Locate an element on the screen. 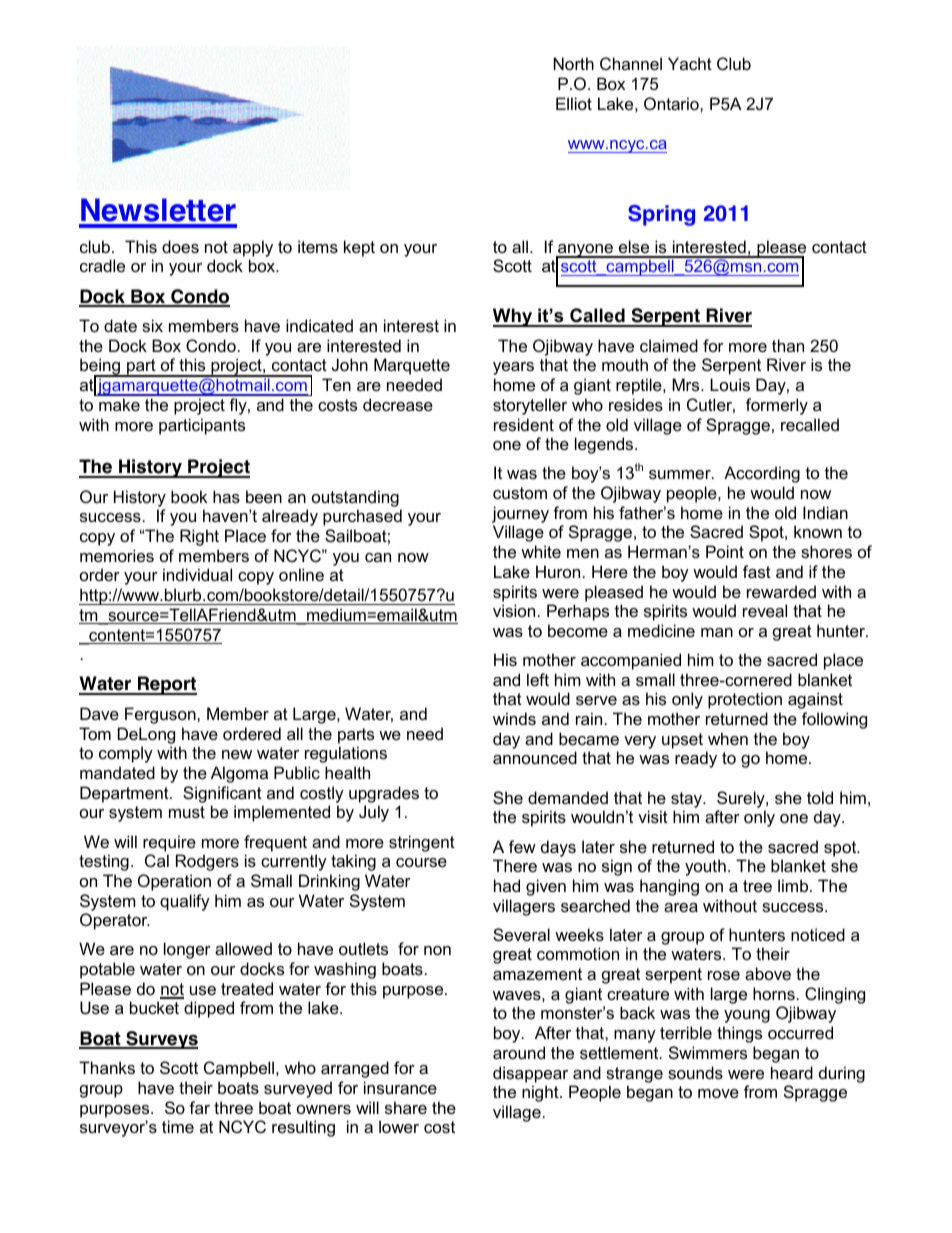  make is located at coordinates (119, 404).
